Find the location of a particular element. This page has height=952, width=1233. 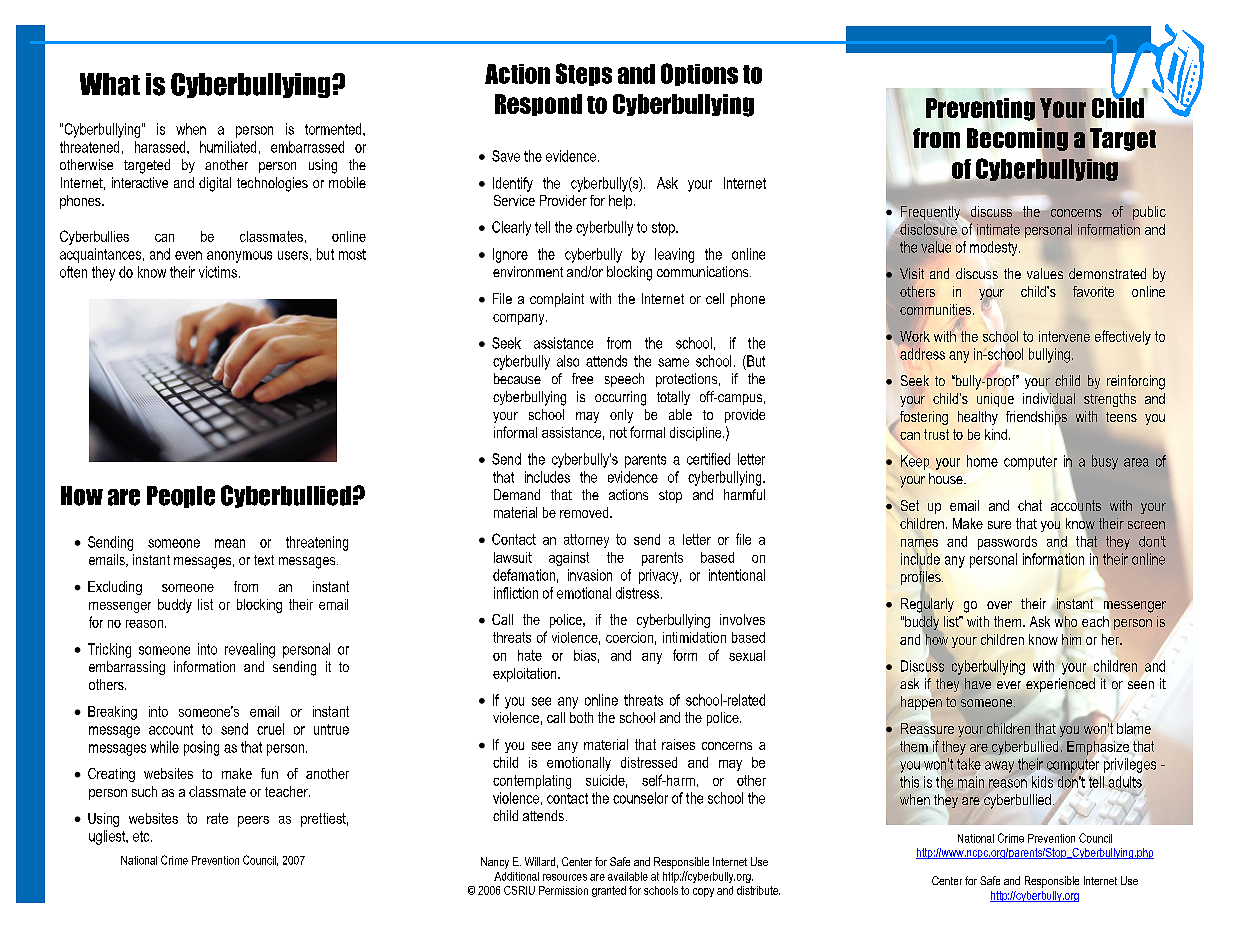

What is located at coordinates (110, 84).
